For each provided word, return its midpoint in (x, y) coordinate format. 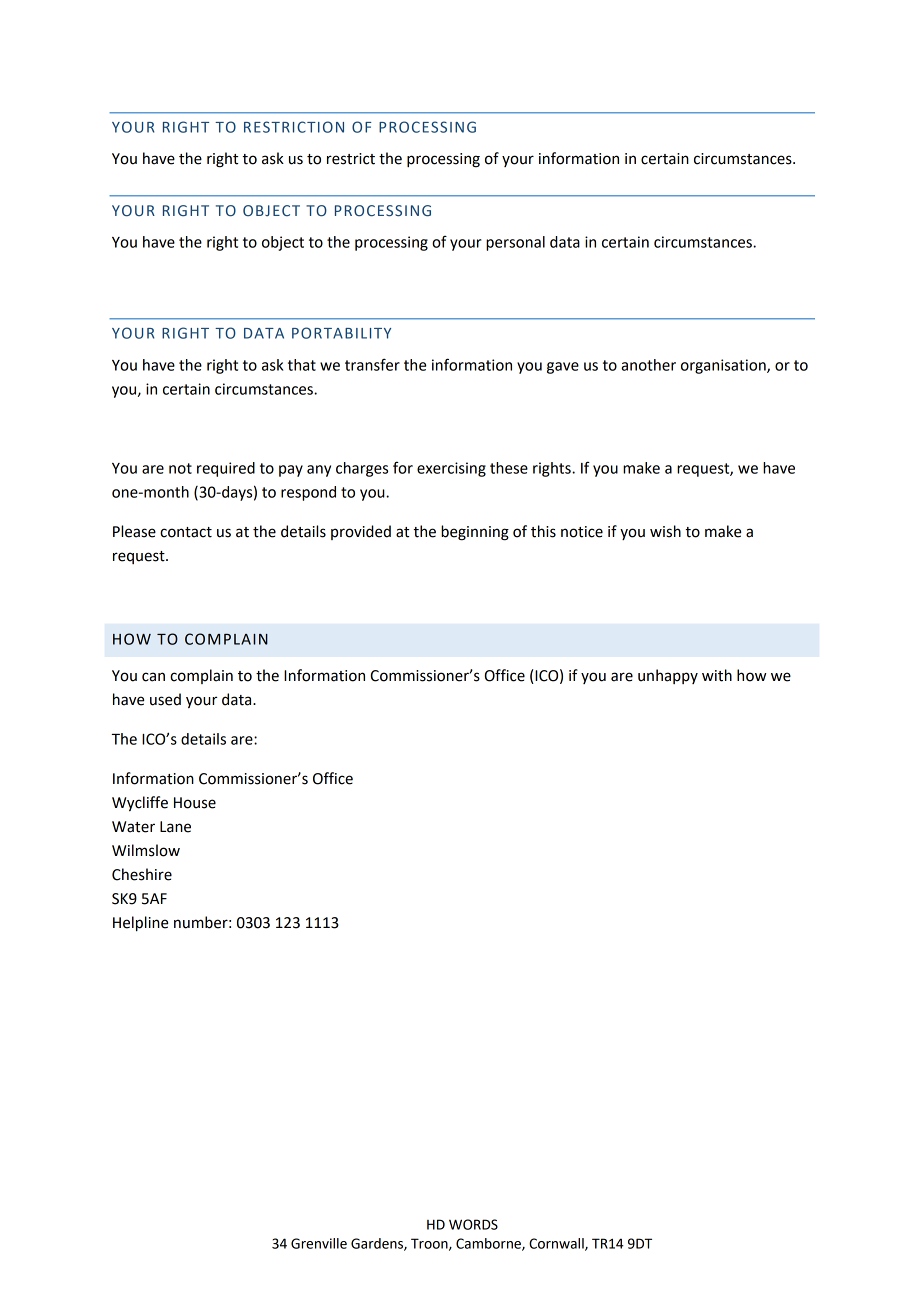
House (195, 803)
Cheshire (142, 874)
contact (186, 532)
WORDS (473, 1224)
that (302, 365)
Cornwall (557, 1244)
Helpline (140, 923)
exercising (451, 469)
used (165, 699)
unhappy (668, 676)
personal (515, 243)
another (648, 365)
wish (665, 531)
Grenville (319, 1243)
